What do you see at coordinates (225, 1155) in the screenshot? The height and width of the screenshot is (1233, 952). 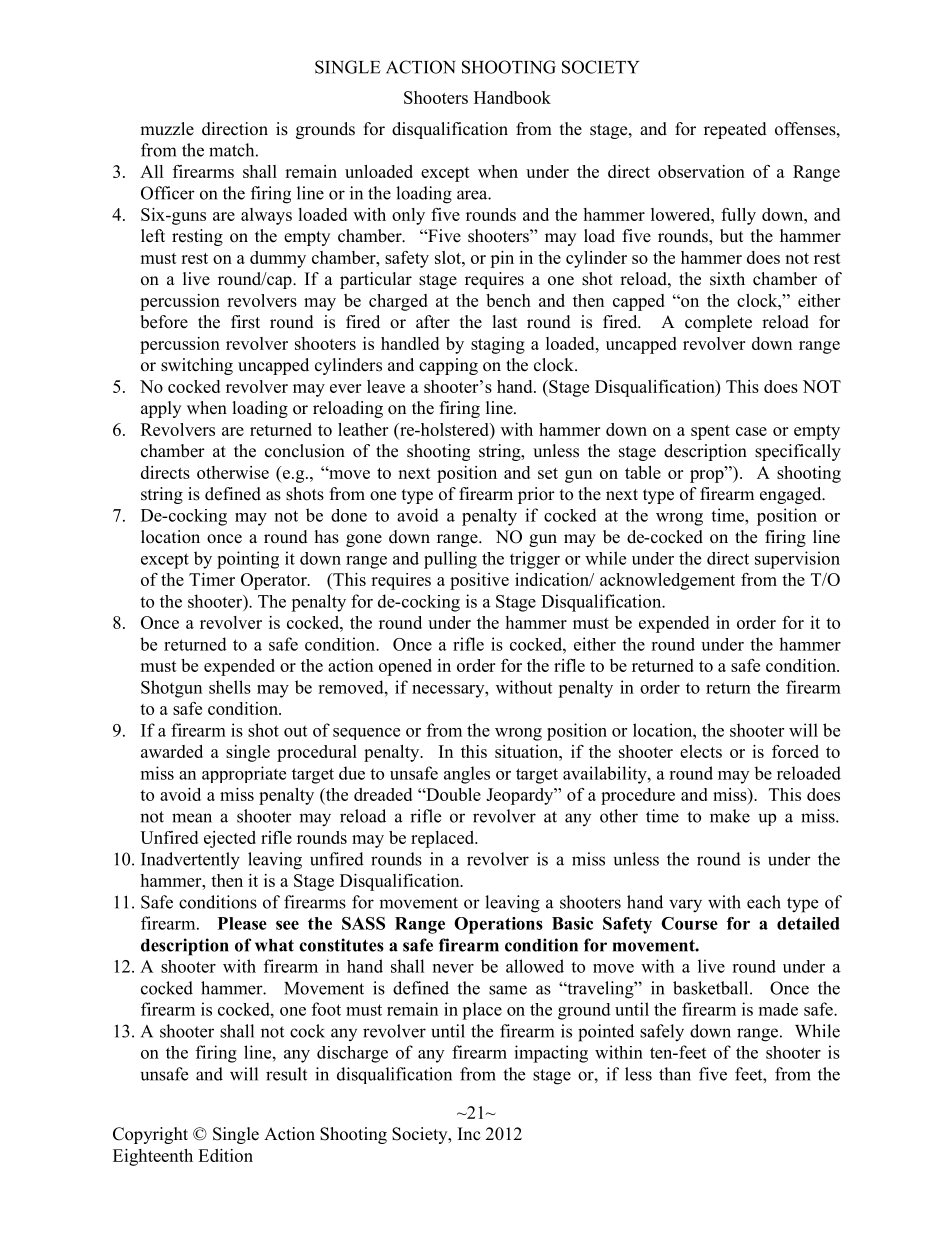 I see `Edition` at bounding box center [225, 1155].
